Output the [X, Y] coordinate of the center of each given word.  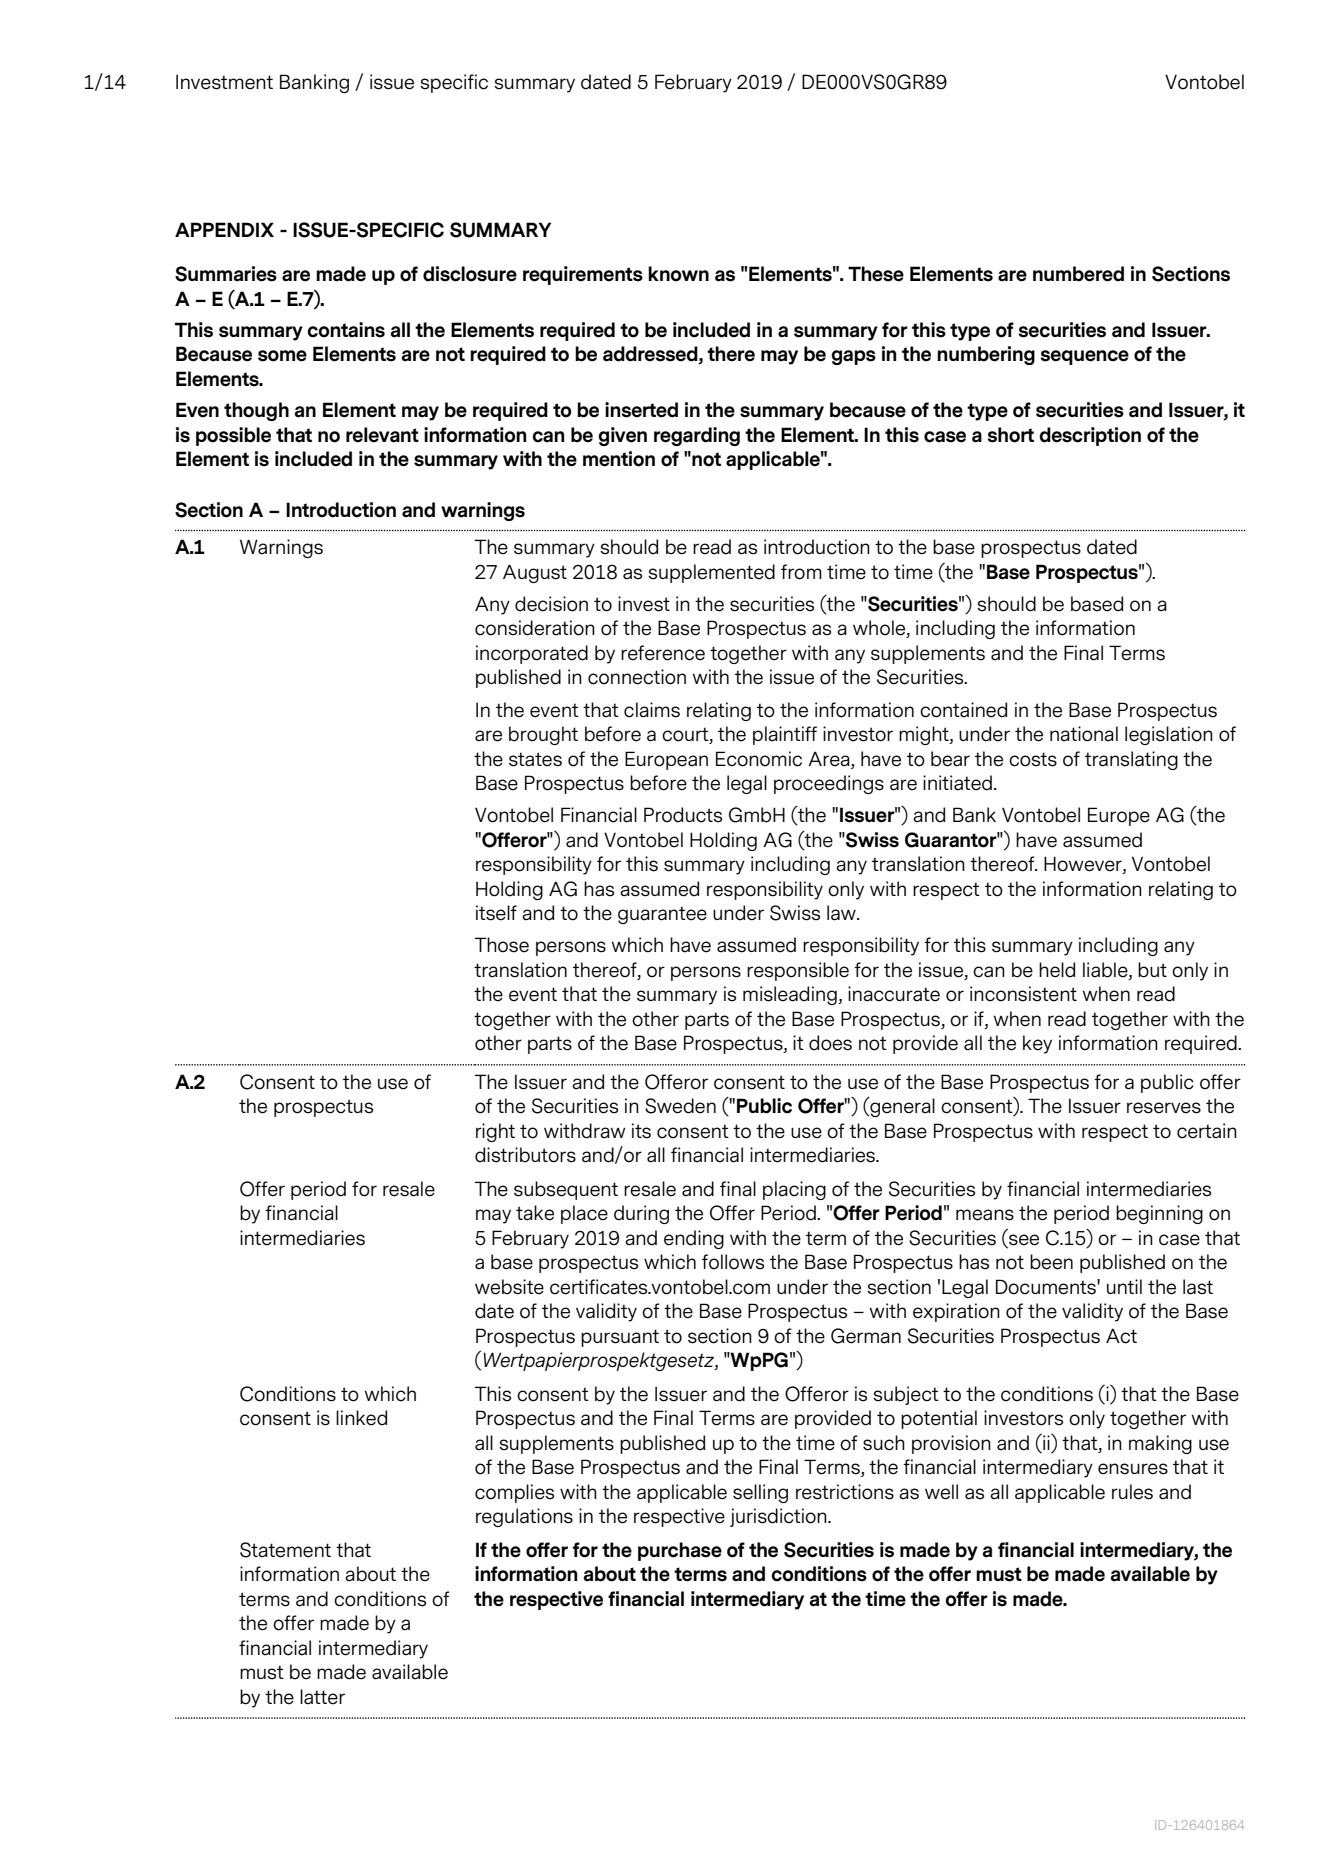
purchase [680, 1551]
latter [322, 1697]
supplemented [711, 573]
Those [502, 945]
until [1124, 1286]
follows [733, 1262]
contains [346, 330]
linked [361, 1418]
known [678, 274]
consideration [535, 628]
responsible [798, 971]
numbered [1078, 274]
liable [1106, 970]
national [1084, 734]
